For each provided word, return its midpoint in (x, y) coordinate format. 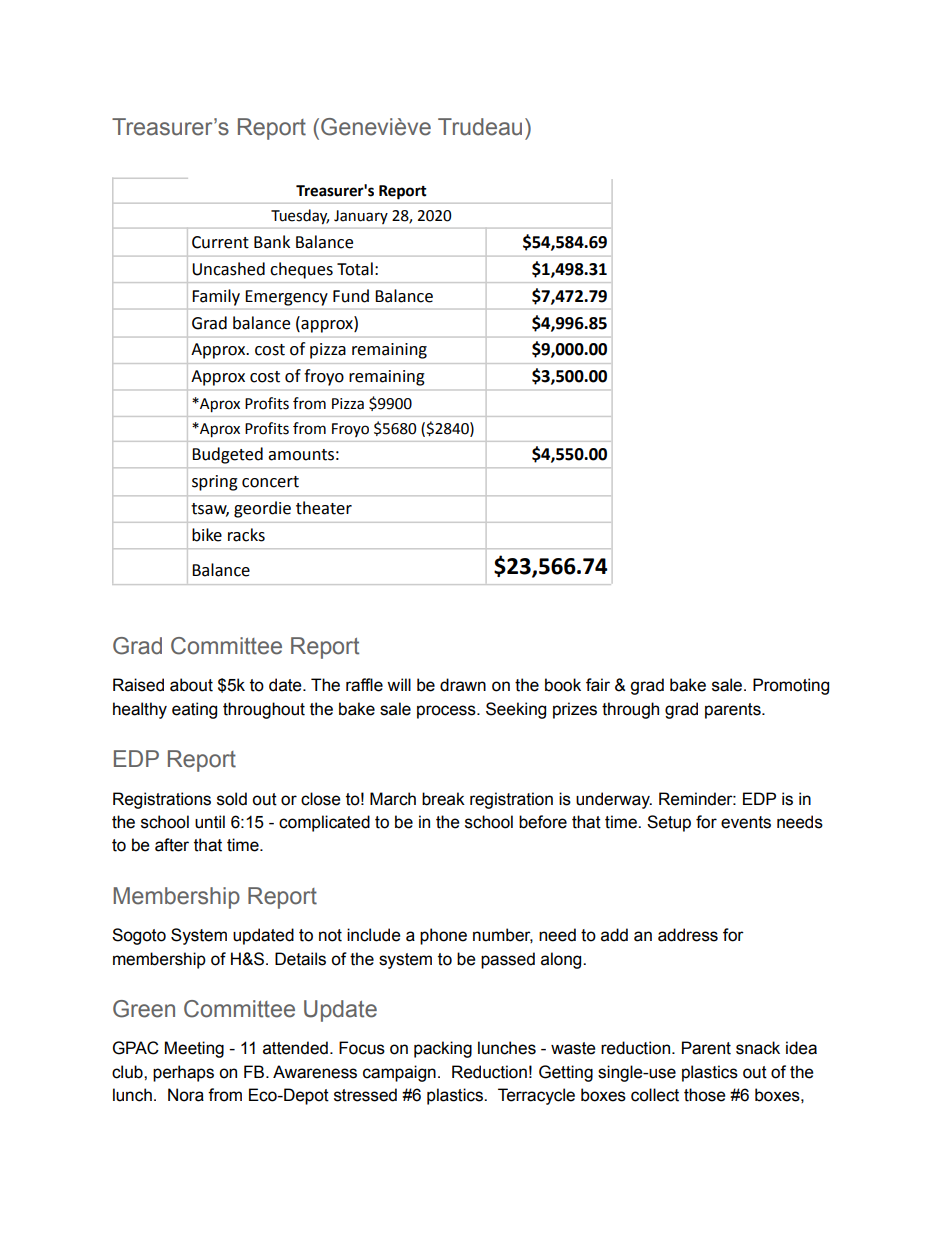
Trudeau (480, 127)
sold (232, 799)
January (361, 217)
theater (324, 508)
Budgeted (227, 455)
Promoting (791, 686)
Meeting (194, 1049)
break (443, 799)
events (746, 822)
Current (220, 242)
